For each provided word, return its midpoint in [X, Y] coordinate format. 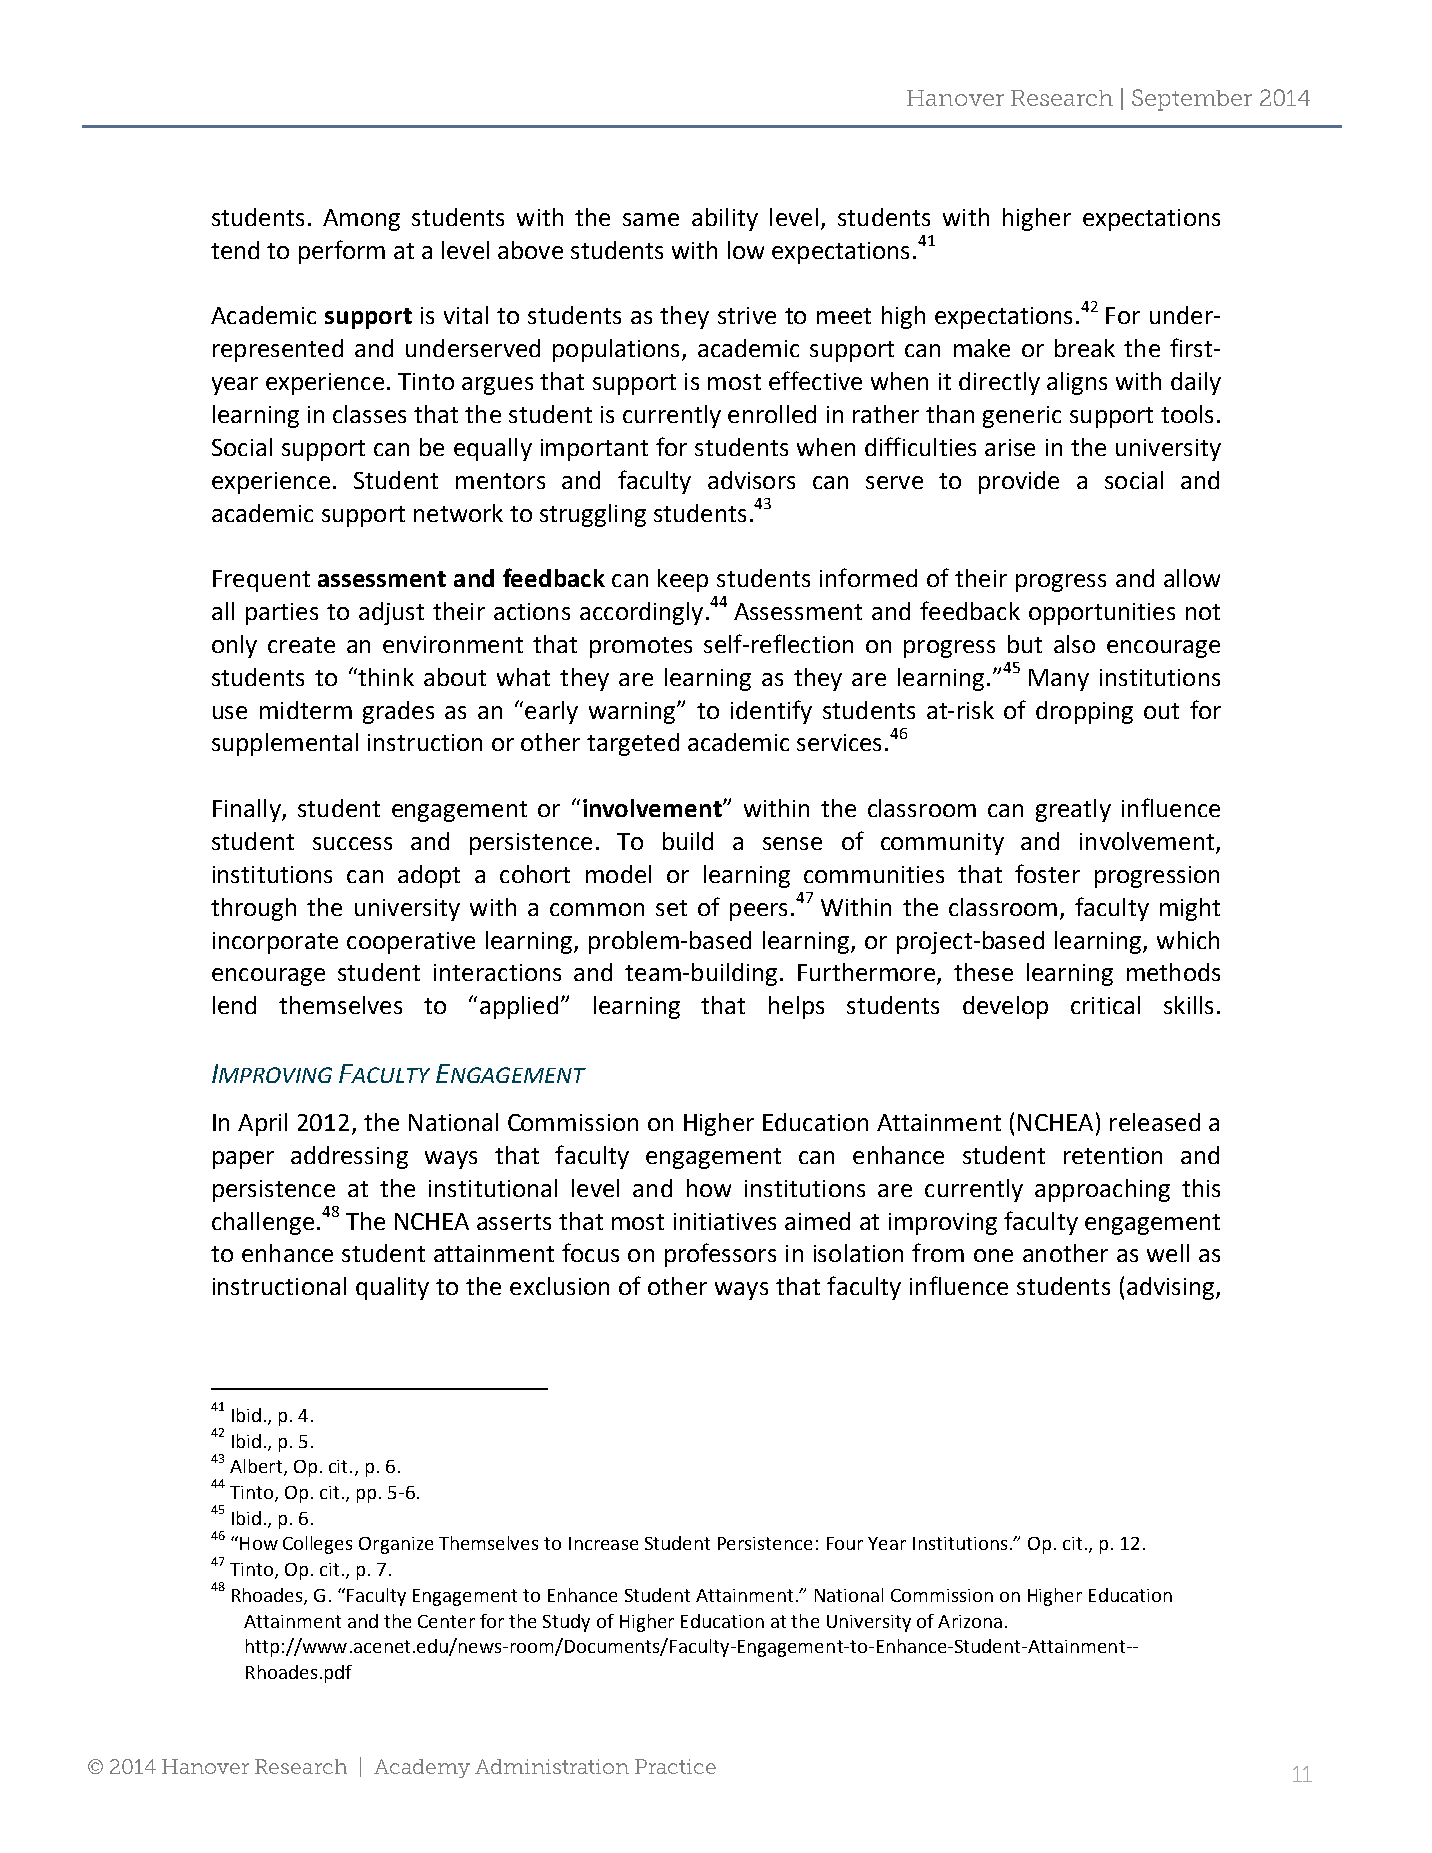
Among [361, 220]
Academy [422, 1768]
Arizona [970, 1621]
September [1192, 100]
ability [725, 219]
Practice [675, 1766]
